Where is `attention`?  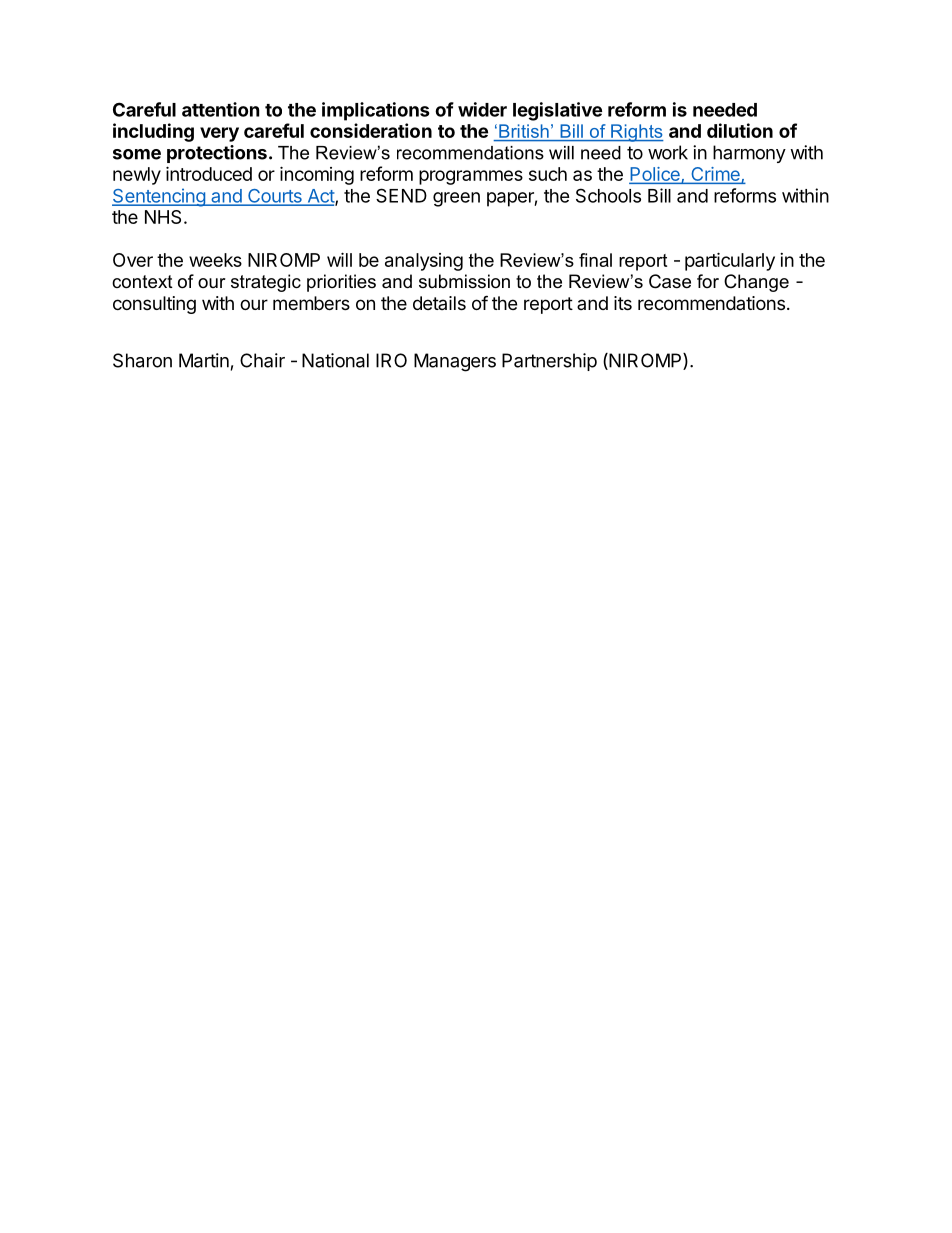
attention is located at coordinates (221, 109).
